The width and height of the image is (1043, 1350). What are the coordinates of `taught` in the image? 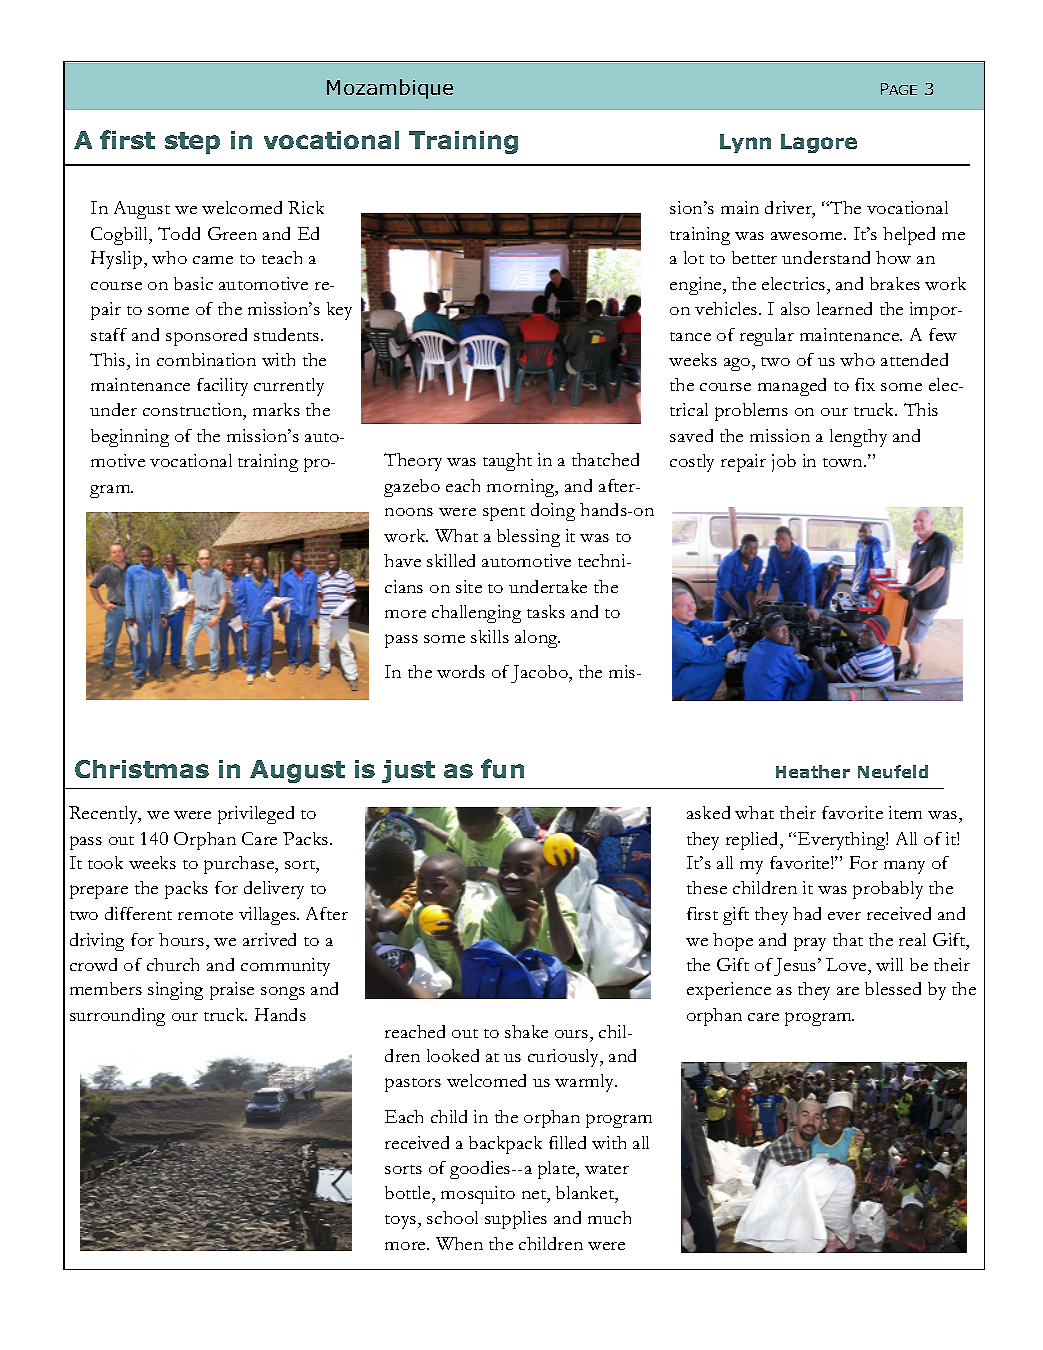 It's located at (507, 462).
